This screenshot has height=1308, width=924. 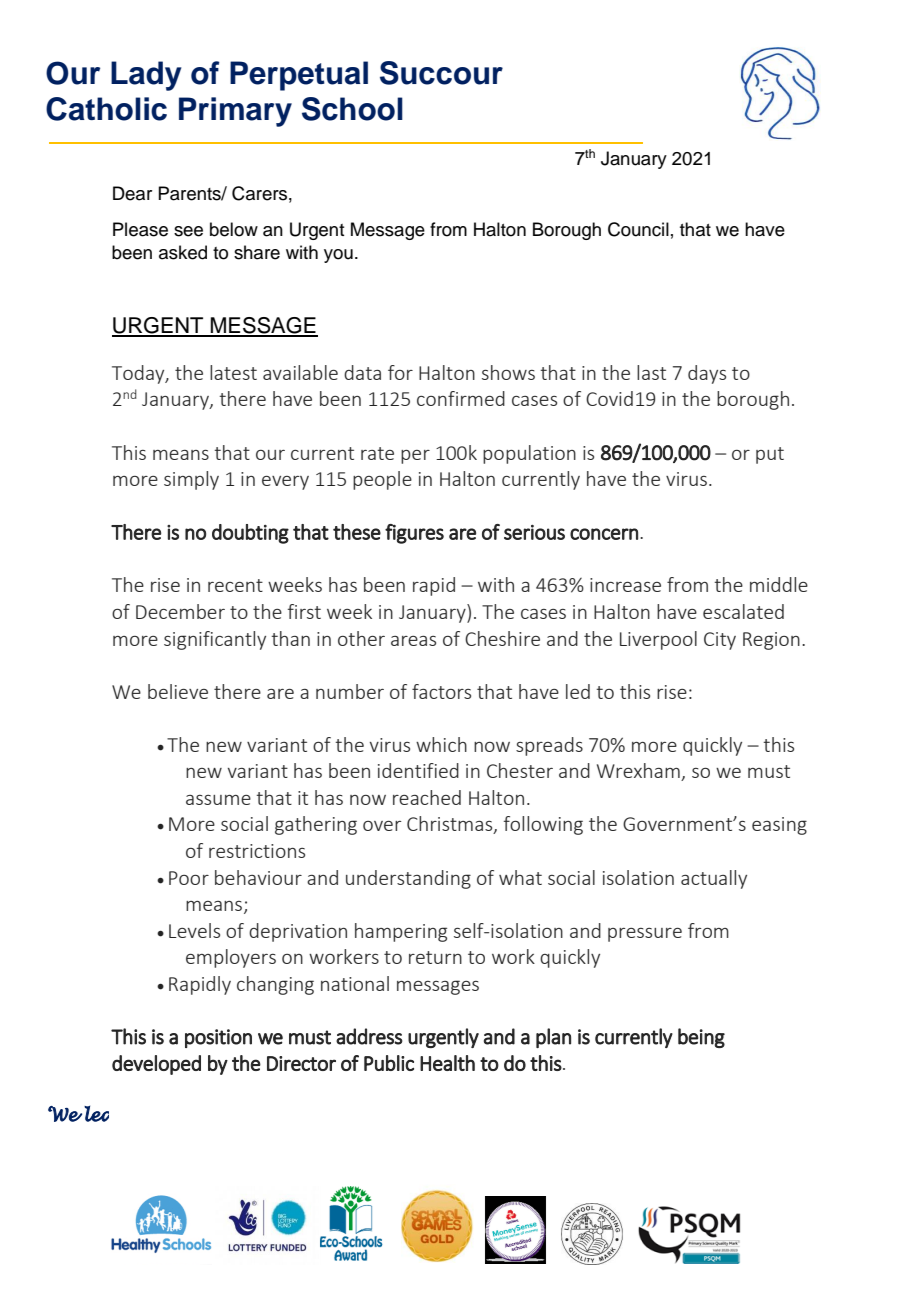 I want to click on Health, so click(x=447, y=1063).
